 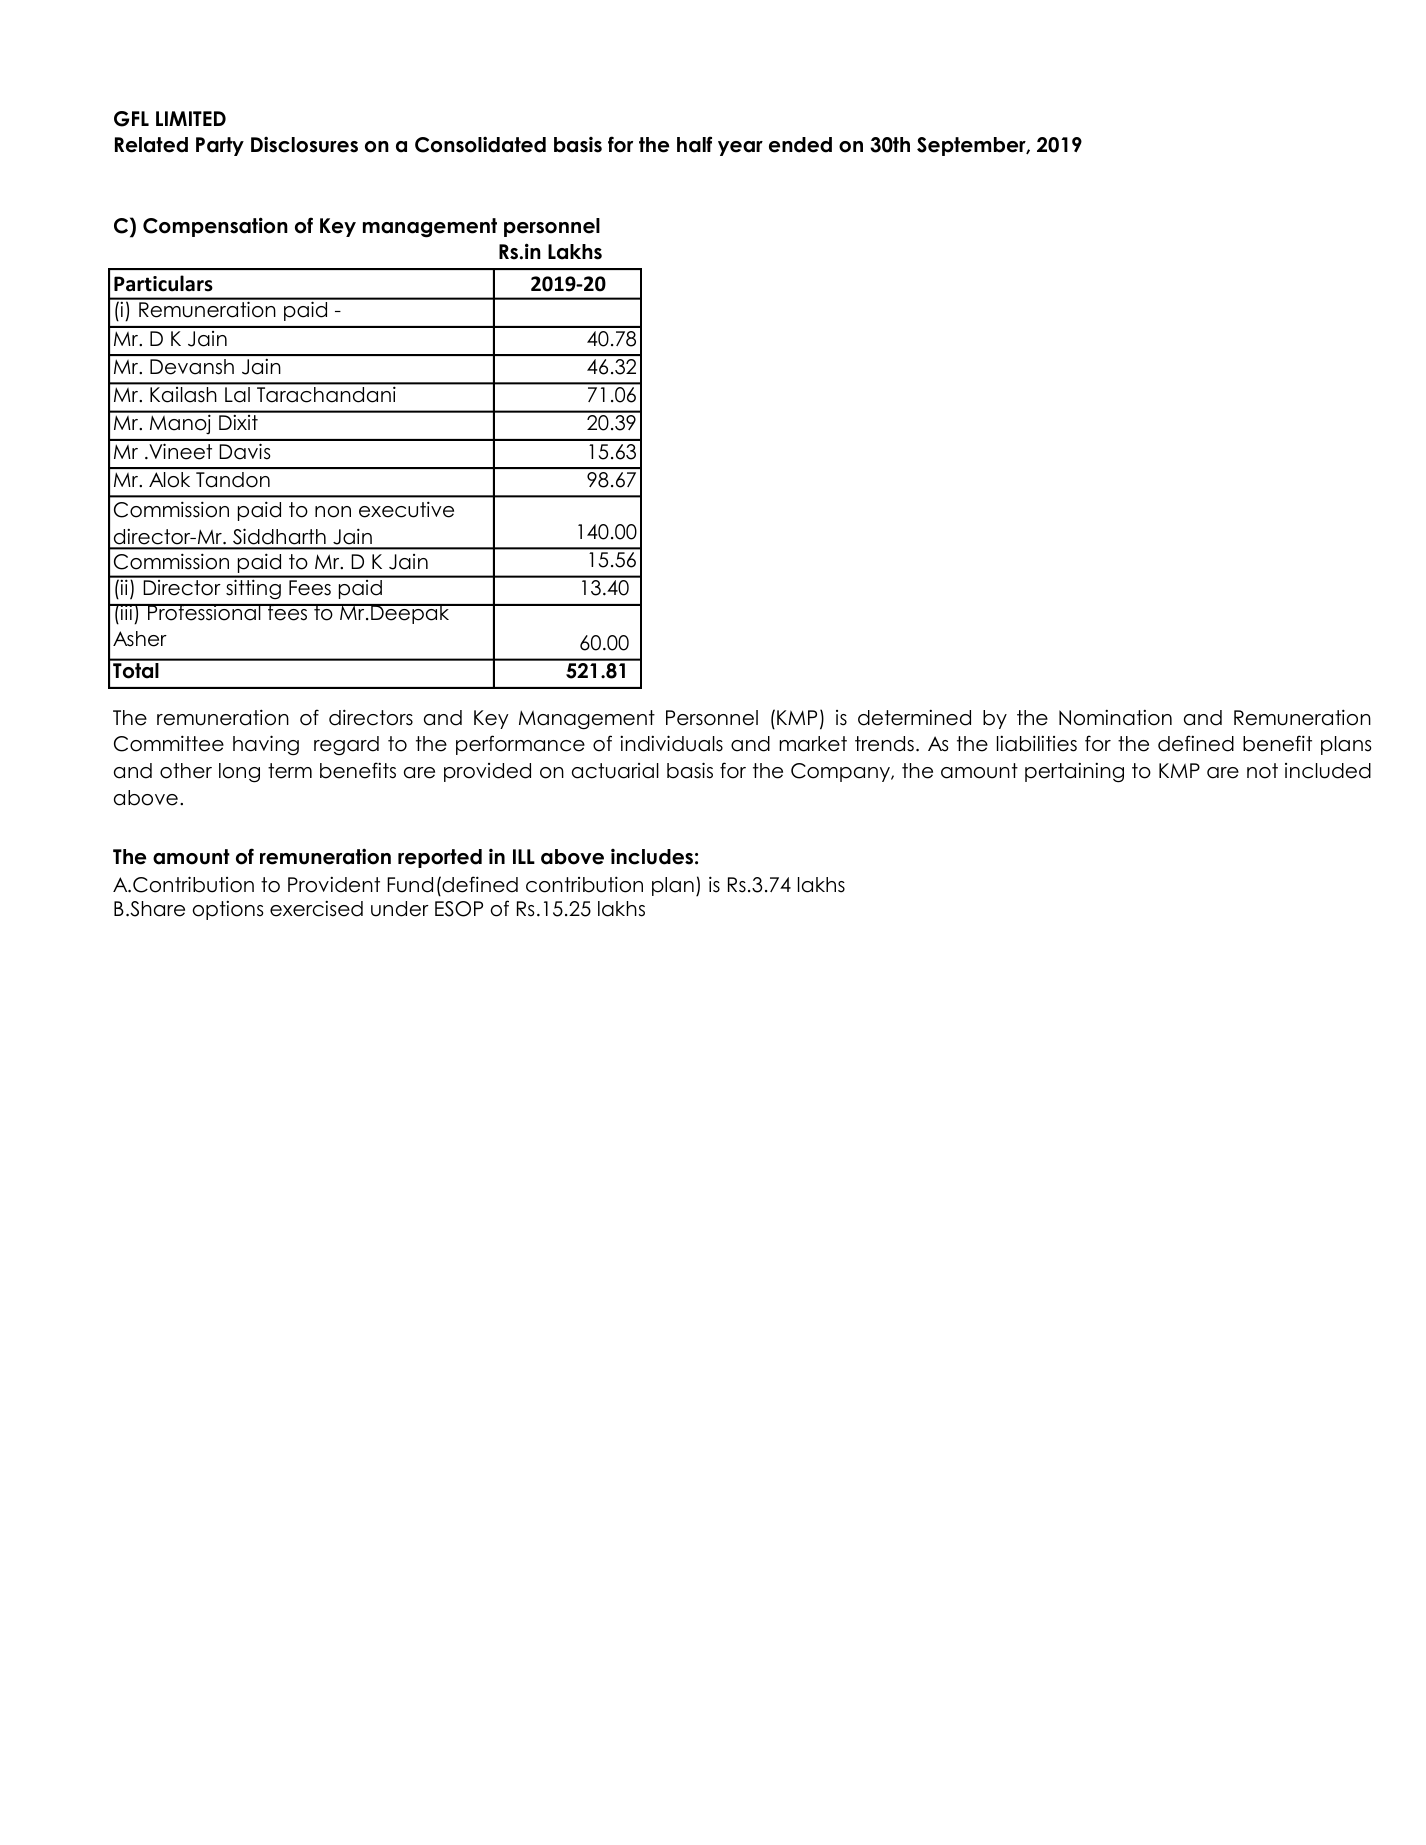 What do you see at coordinates (304, 144) in the screenshot?
I see `Disclosures` at bounding box center [304, 144].
